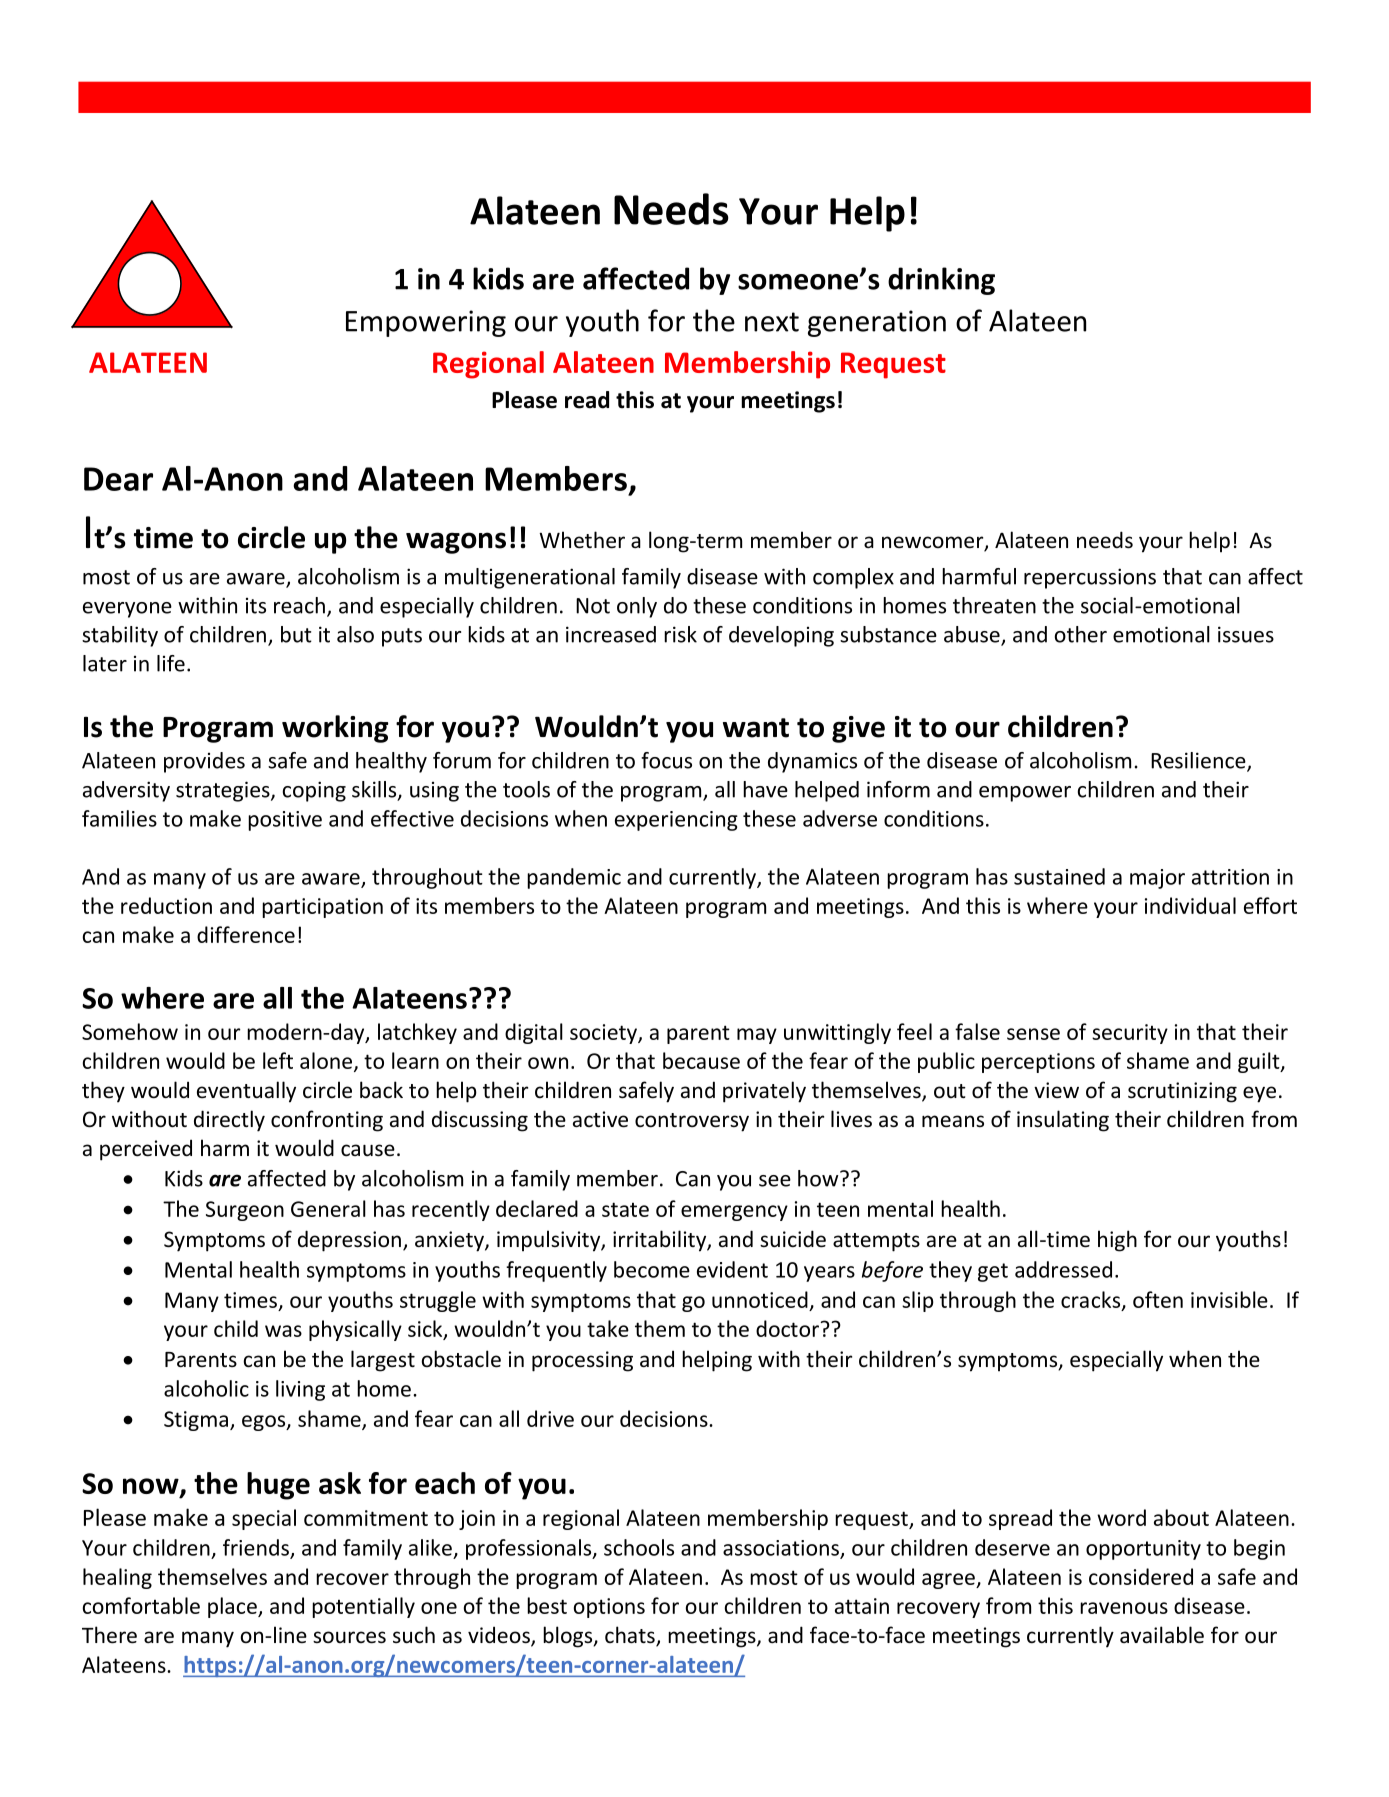 The height and width of the page is (1797, 1389). Describe the element at coordinates (652, 1269) in the page. I see `become` at that location.
